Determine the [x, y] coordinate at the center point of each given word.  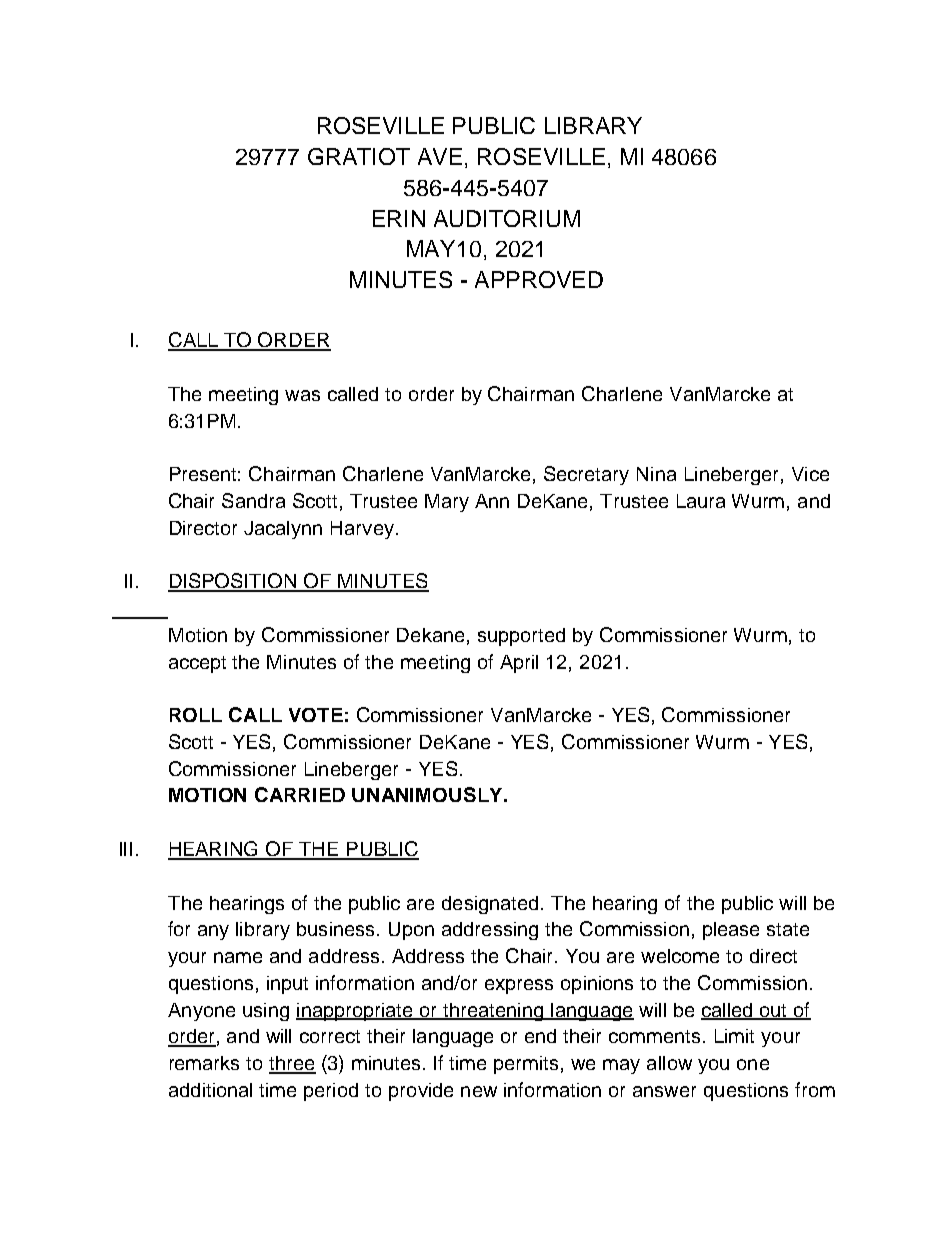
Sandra [253, 500]
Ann [492, 501]
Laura [701, 501]
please [731, 931]
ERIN [399, 218]
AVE [440, 156]
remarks [204, 1063]
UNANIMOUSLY [428, 794]
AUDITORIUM [507, 218]
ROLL [196, 715]
